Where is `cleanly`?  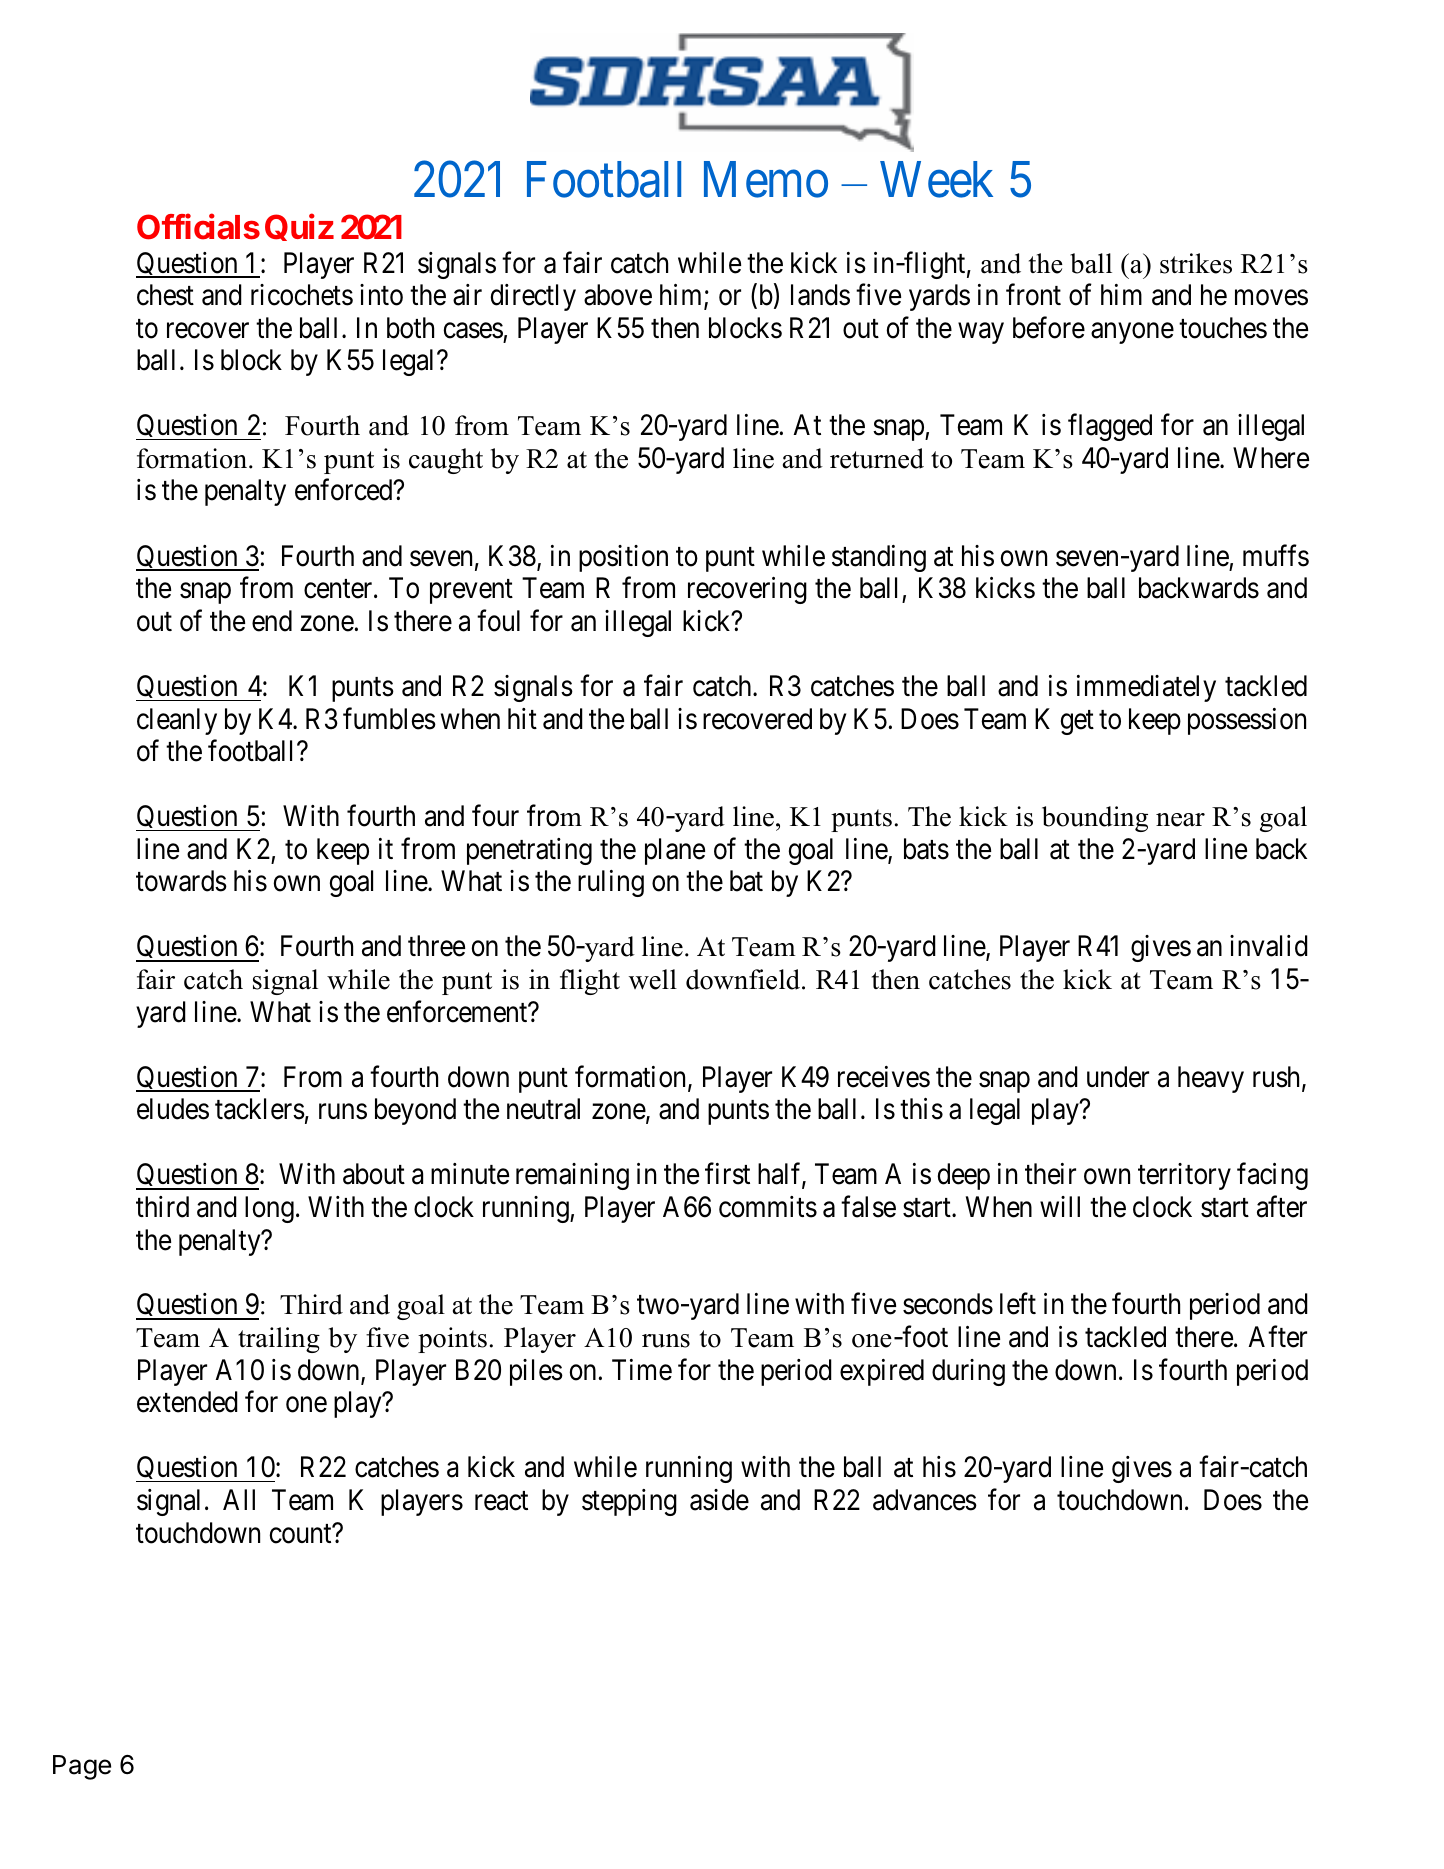 cleanly is located at coordinates (177, 721).
